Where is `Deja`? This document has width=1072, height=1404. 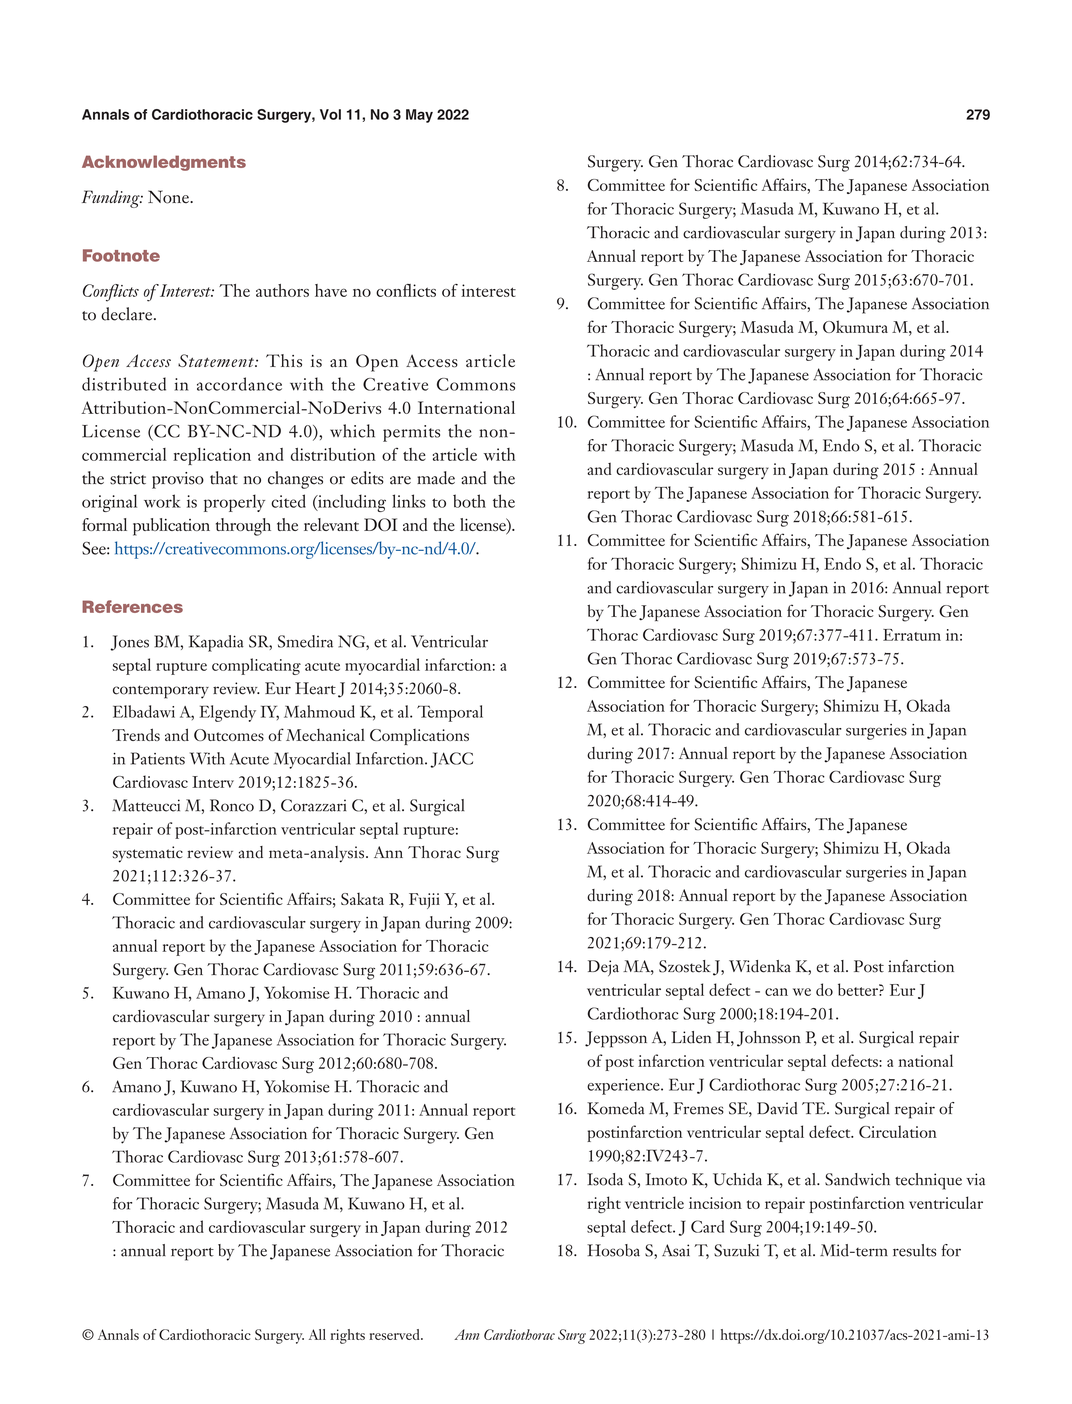 Deja is located at coordinates (603, 968).
